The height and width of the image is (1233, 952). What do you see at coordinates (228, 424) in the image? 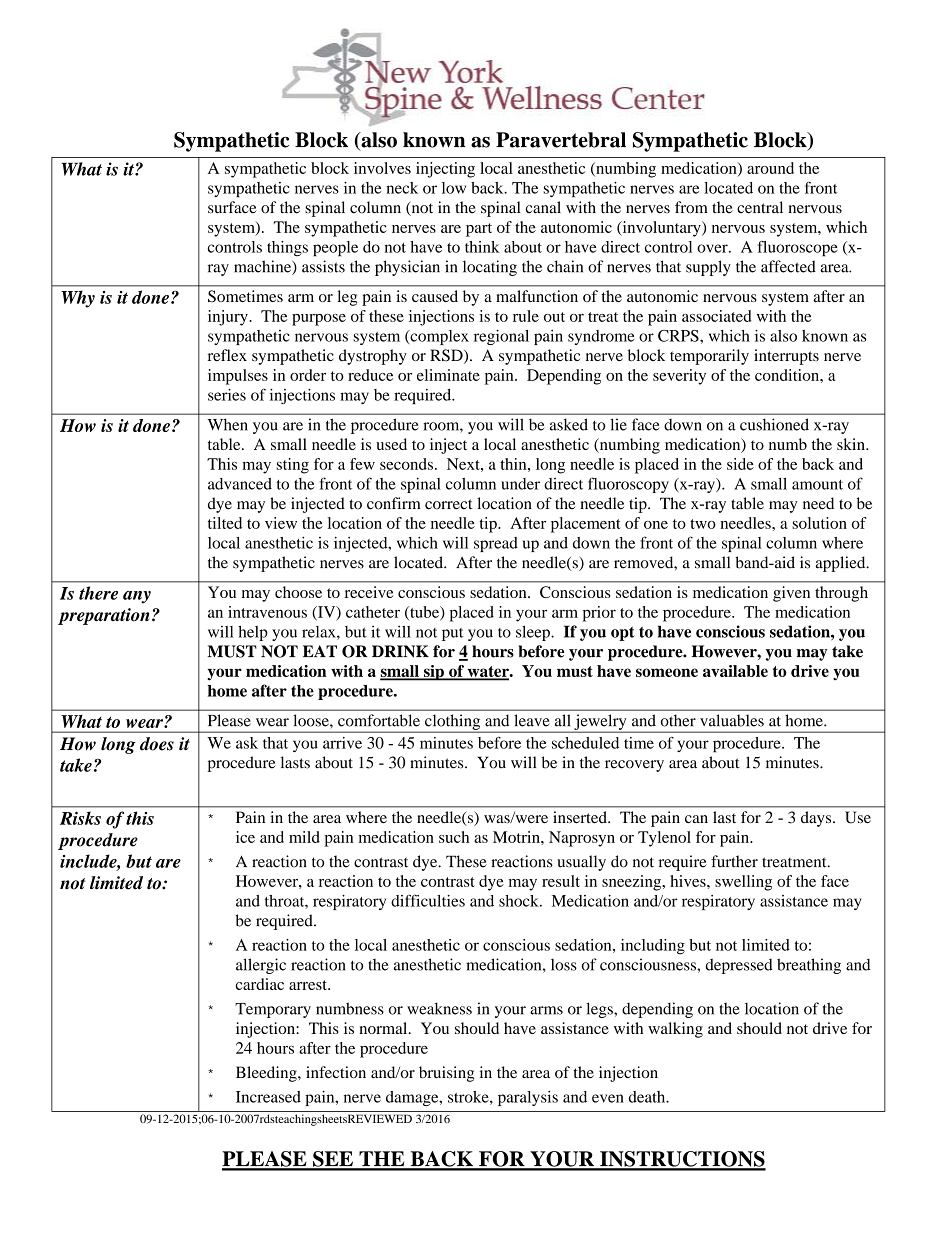
I see `When` at bounding box center [228, 424].
